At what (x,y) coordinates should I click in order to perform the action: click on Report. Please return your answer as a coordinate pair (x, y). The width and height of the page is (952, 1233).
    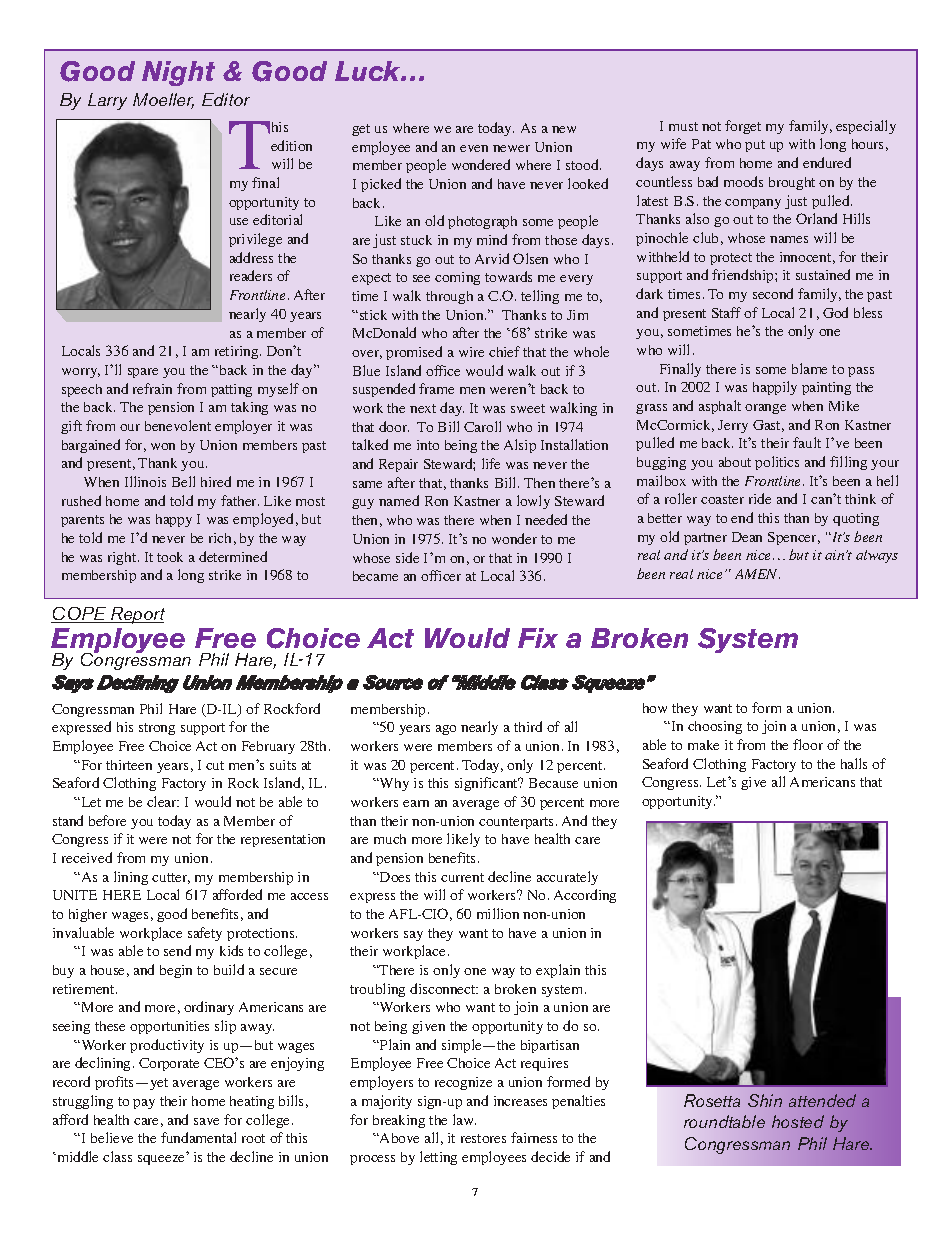
    Looking at the image, I should click on (137, 615).
